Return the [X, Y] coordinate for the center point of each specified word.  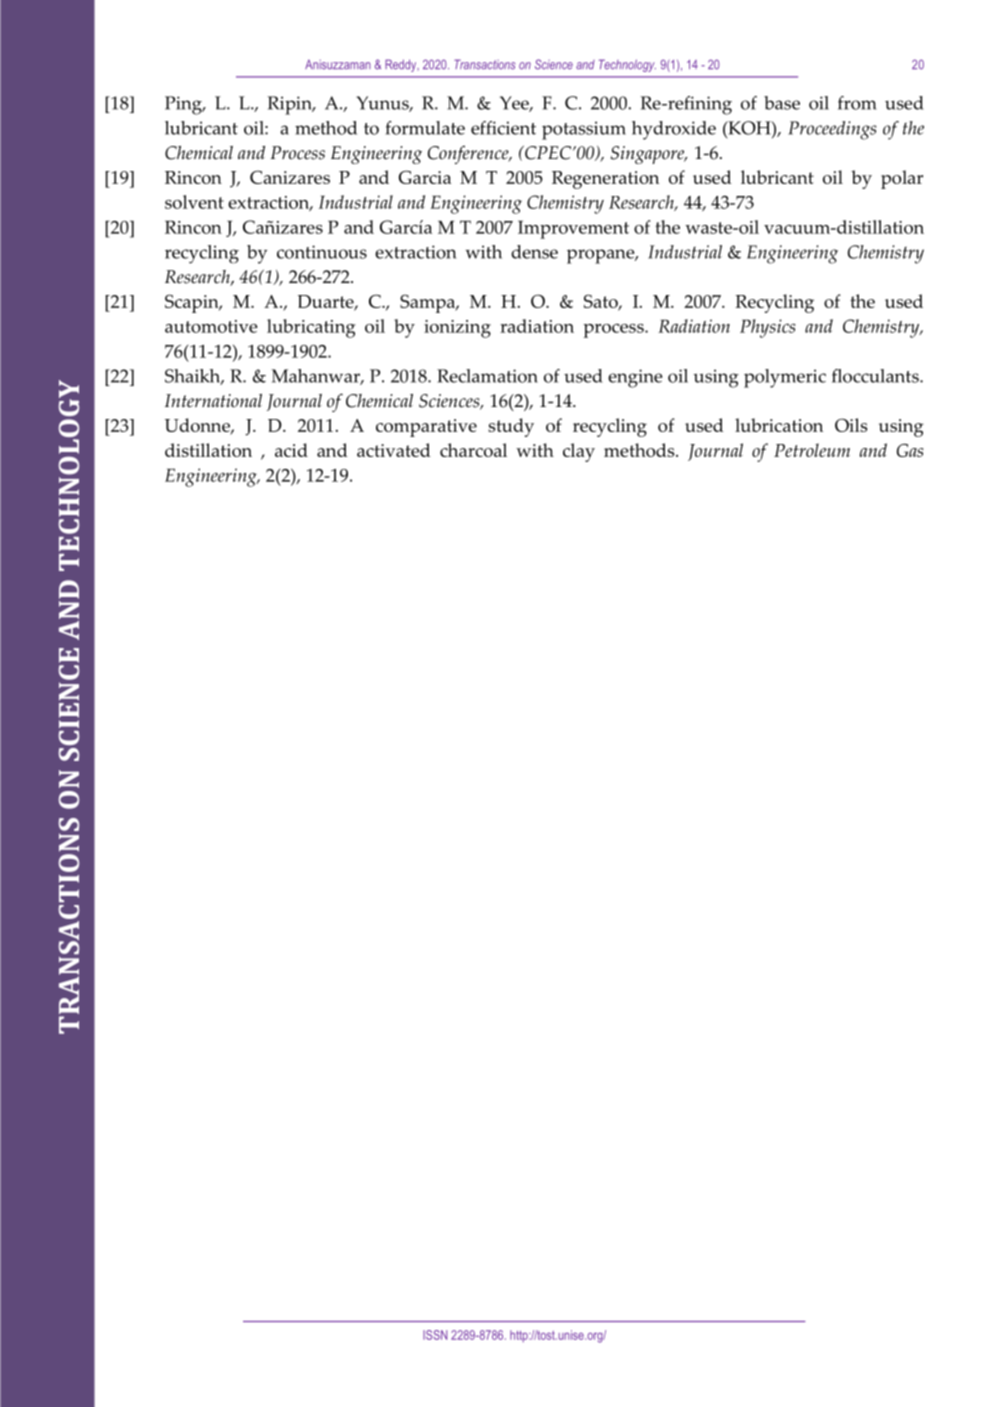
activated [394, 450]
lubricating [311, 328]
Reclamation [487, 376]
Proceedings [832, 130]
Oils [851, 425]
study [511, 427]
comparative [426, 428]
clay [579, 452]
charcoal [473, 450]
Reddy [402, 65]
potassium [584, 130]
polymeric [785, 378]
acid [291, 450]
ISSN [435, 1335]
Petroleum [812, 450]
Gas [910, 450]
